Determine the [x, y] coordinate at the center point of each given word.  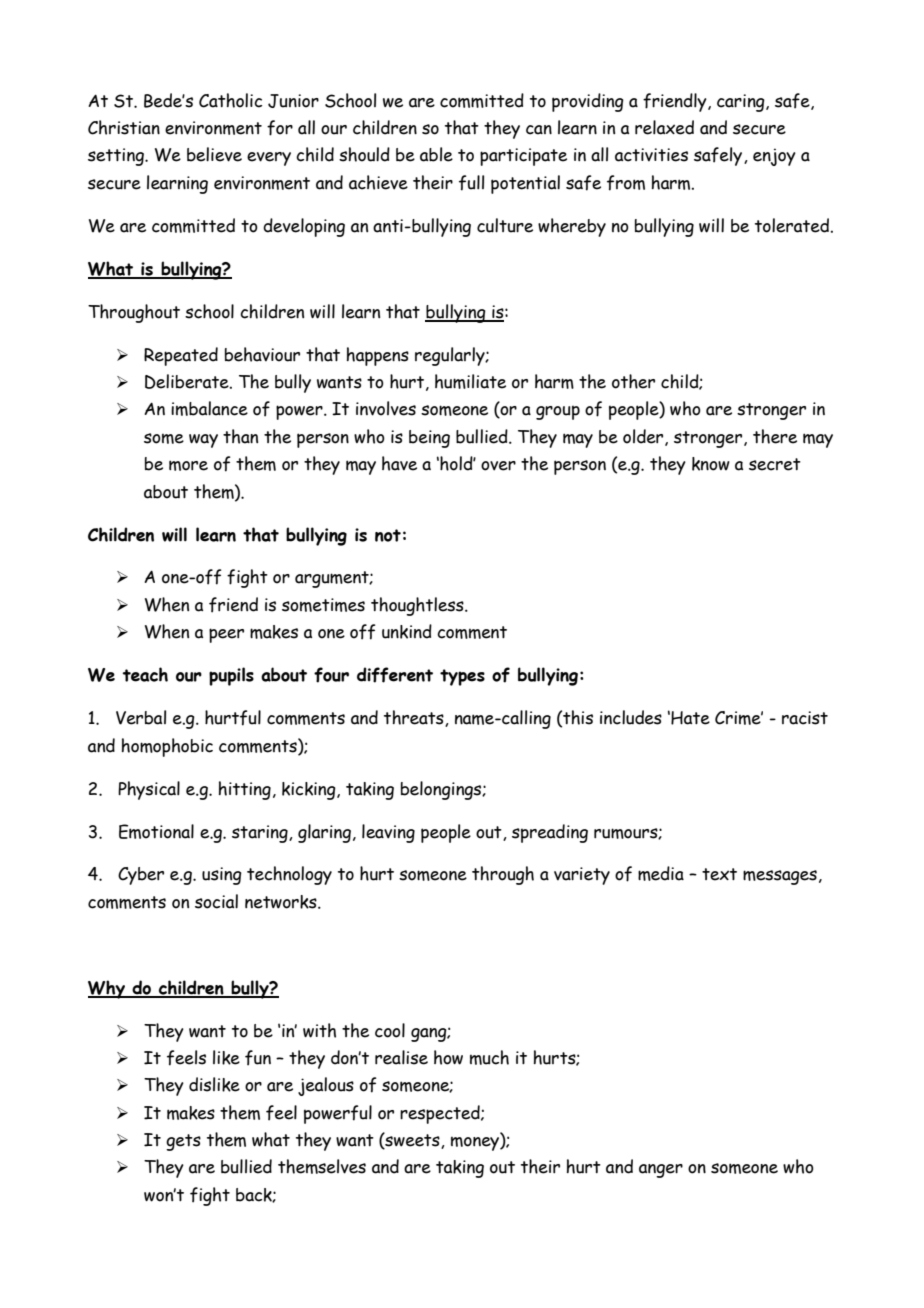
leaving [388, 833]
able [436, 154]
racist [805, 718]
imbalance [209, 408]
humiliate [470, 381]
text [719, 874]
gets [183, 1142]
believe [214, 154]
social [216, 901]
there [775, 436]
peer [226, 635]
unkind [407, 631]
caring [742, 103]
